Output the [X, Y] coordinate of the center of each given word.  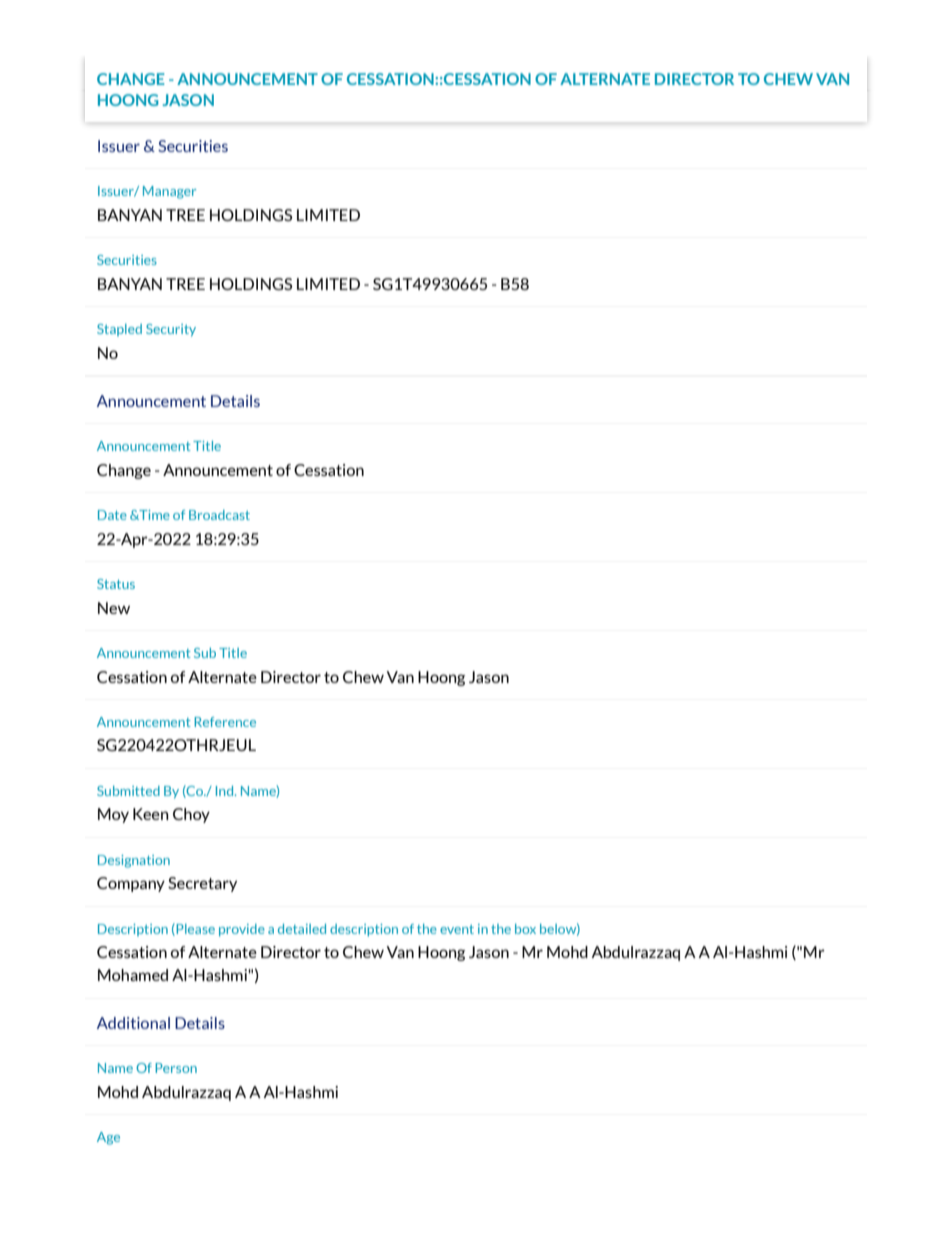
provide [242, 930]
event [457, 929]
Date [112, 515]
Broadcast [219, 515]
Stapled [119, 330]
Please [194, 929]
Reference [225, 722]
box [525, 929]
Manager [169, 192]
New [114, 608]
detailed [302, 929]
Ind [226, 791]
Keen [151, 814]
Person [176, 1068]
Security [171, 330]
